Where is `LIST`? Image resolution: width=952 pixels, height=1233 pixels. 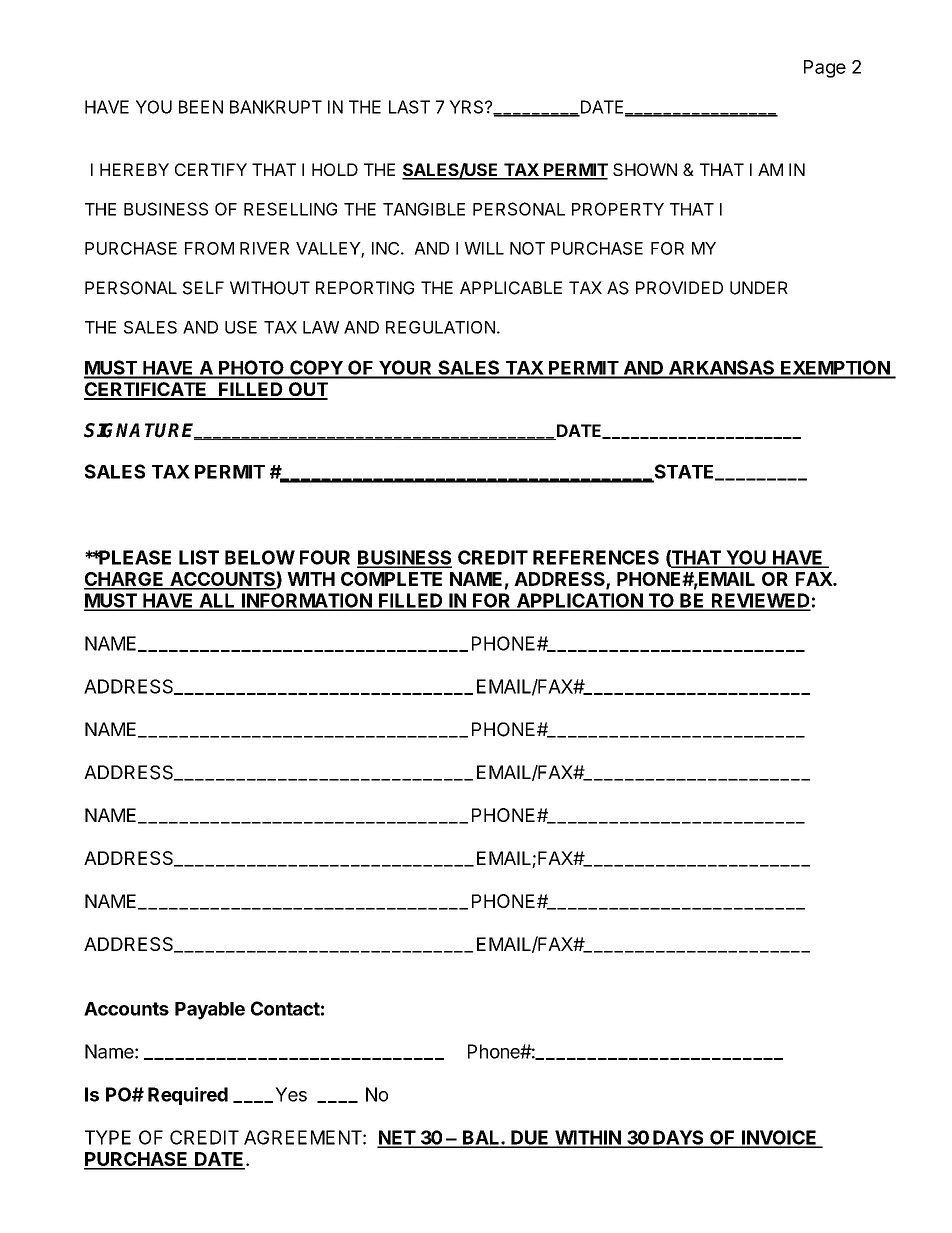 LIST is located at coordinates (199, 557).
